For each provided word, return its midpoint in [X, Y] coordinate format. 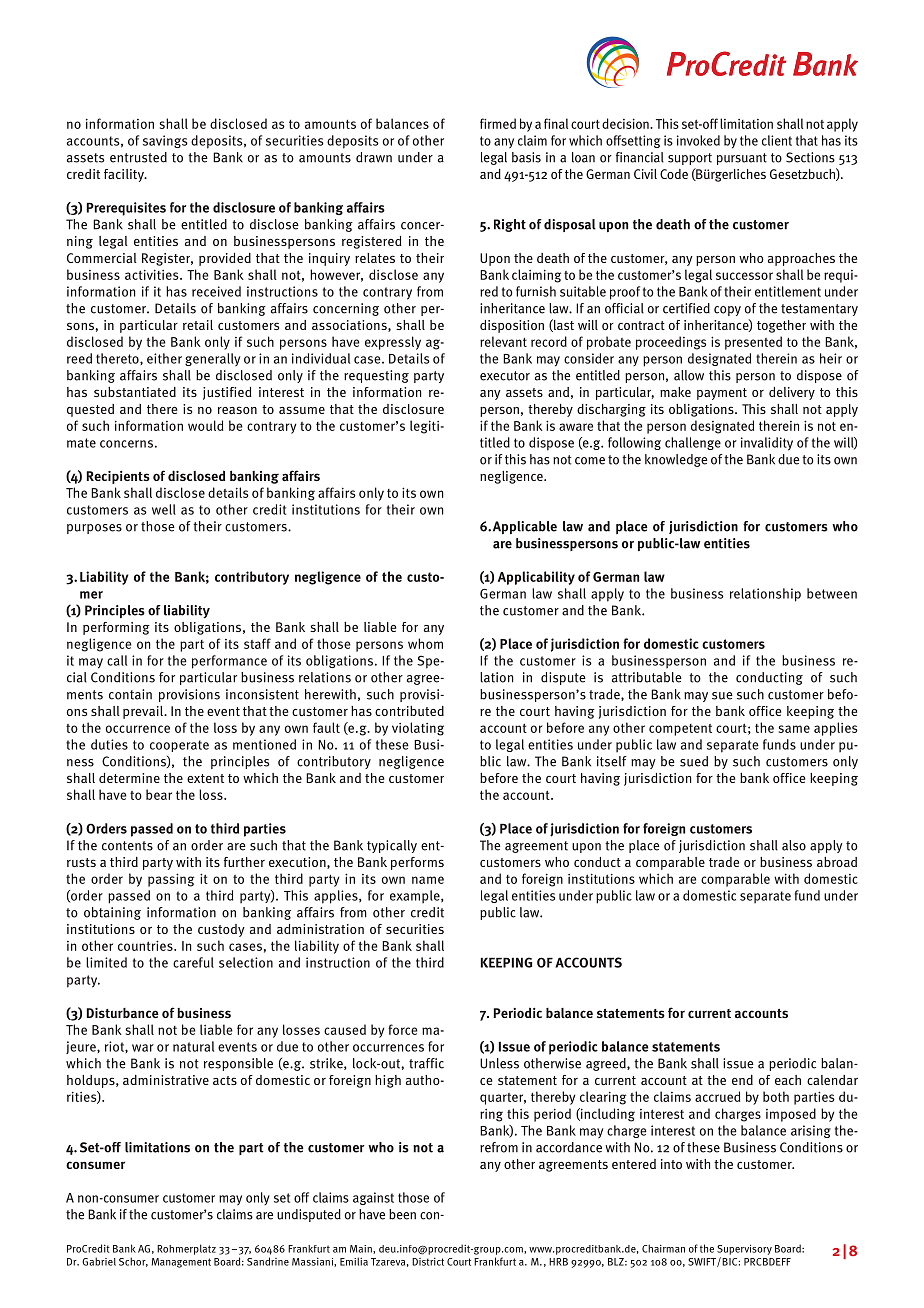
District [428, 1262]
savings [165, 141]
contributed [409, 711]
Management [181, 1263]
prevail [144, 712]
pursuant [742, 159]
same [794, 729]
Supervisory [744, 1249]
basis [526, 157]
